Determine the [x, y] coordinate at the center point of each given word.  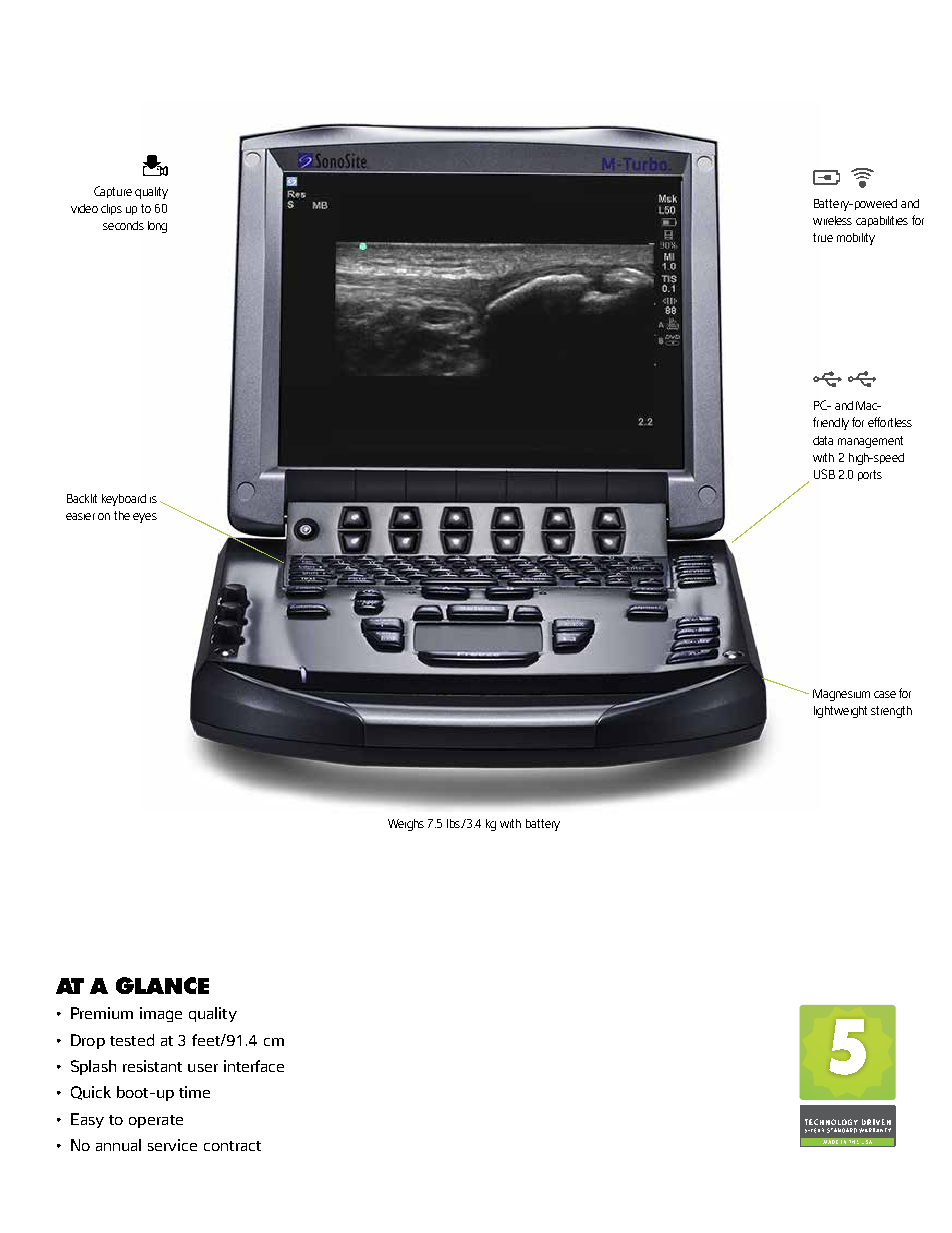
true [823, 237]
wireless [832, 220]
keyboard [124, 500]
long [157, 227]
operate [156, 1121]
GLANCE [162, 985]
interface [254, 1066]
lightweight [840, 712]
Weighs [406, 825]
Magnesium [841, 695]
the [122, 515]
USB [824, 474]
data [823, 440]
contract [232, 1146]
